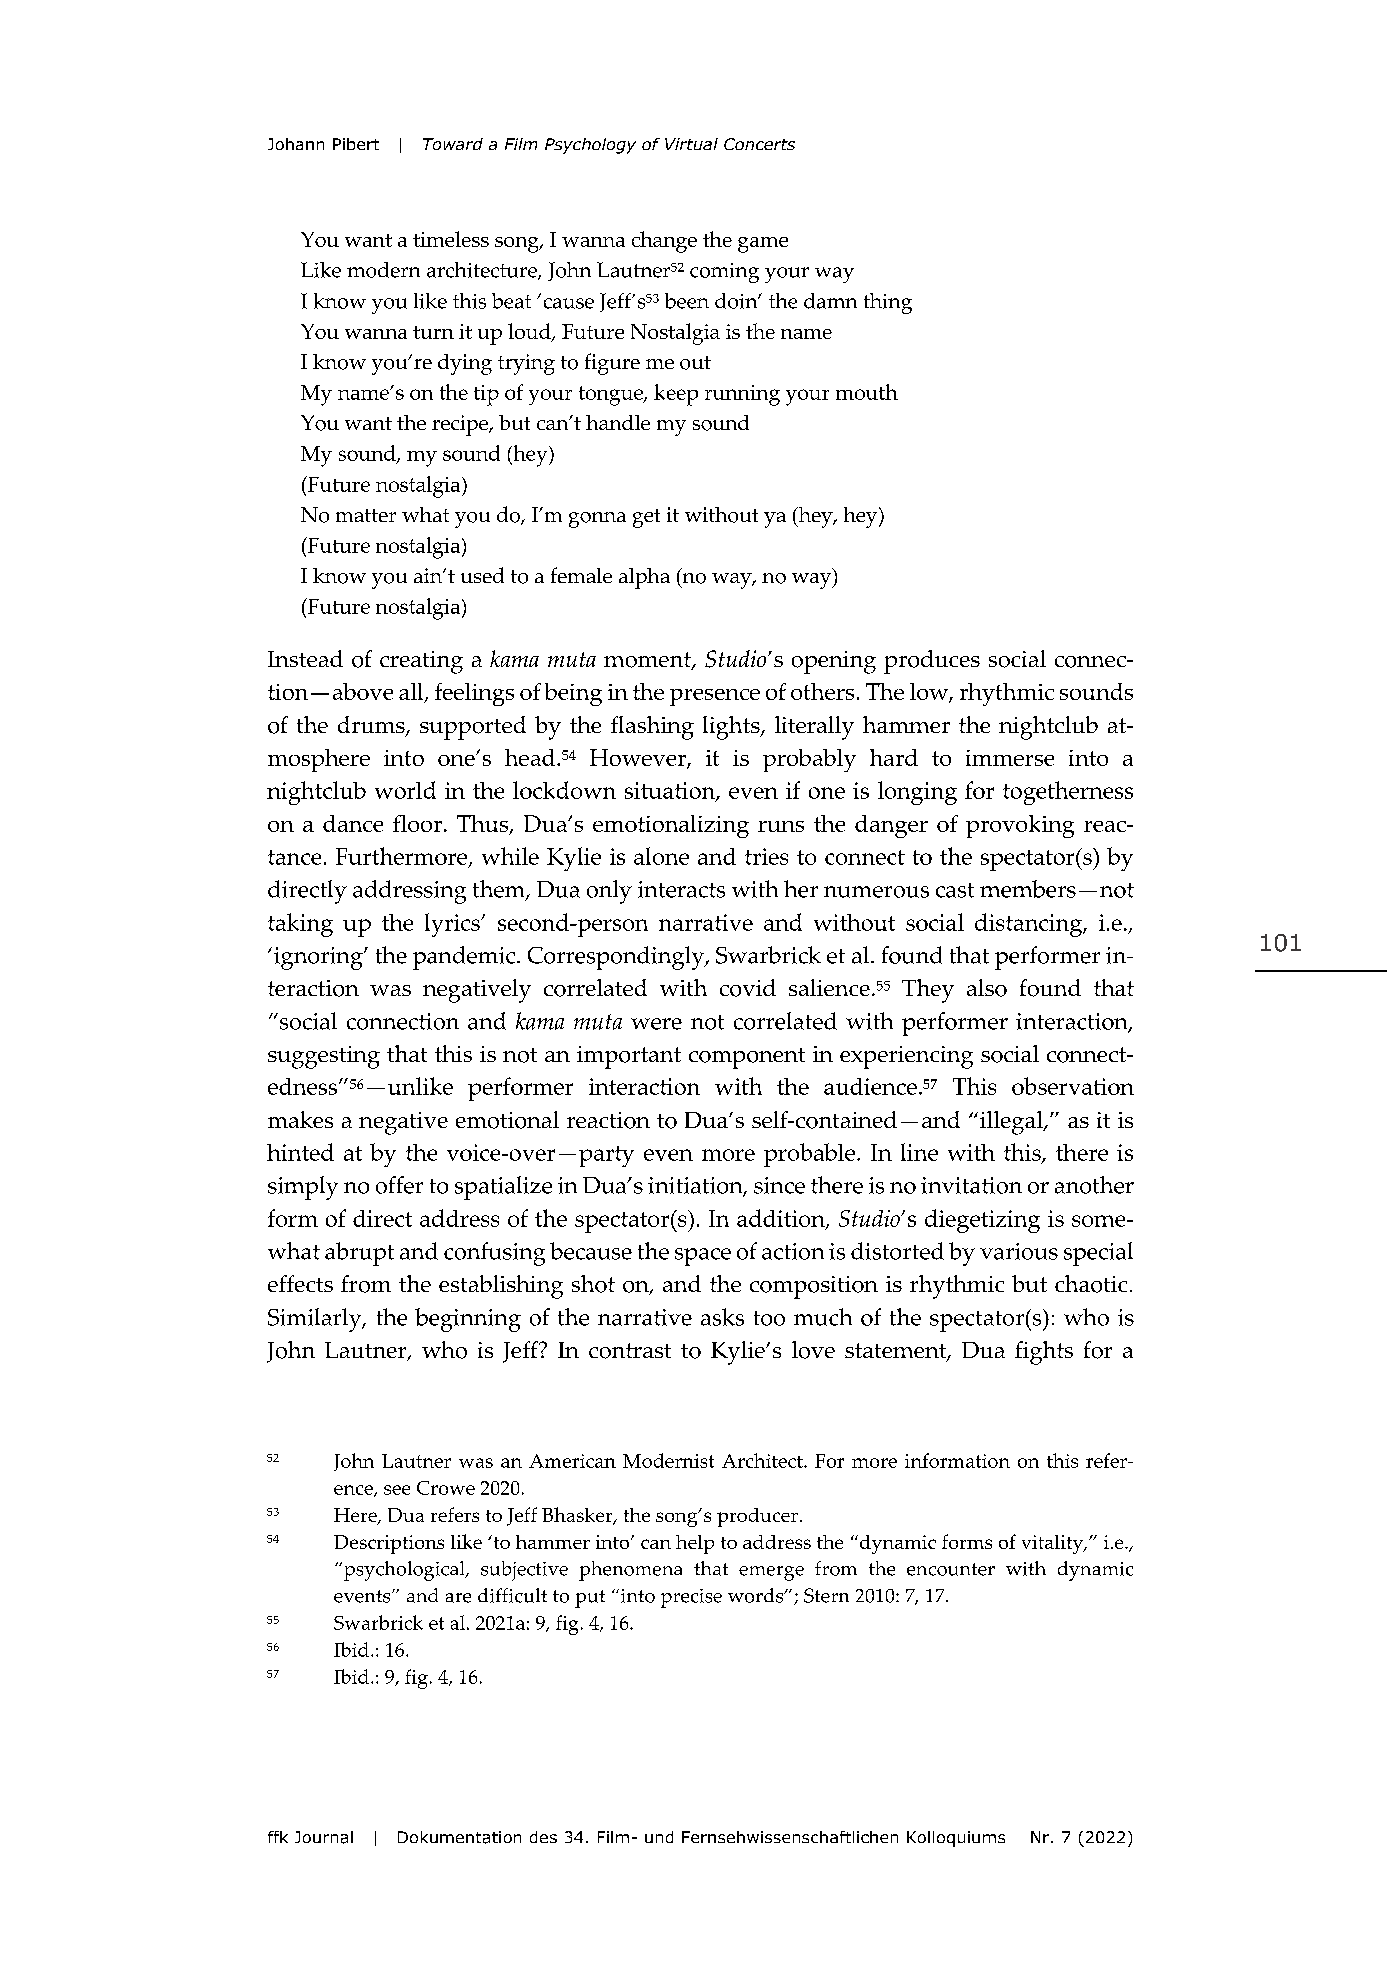 The image size is (1400, 1979). I want to click on precise, so click(691, 1598).
